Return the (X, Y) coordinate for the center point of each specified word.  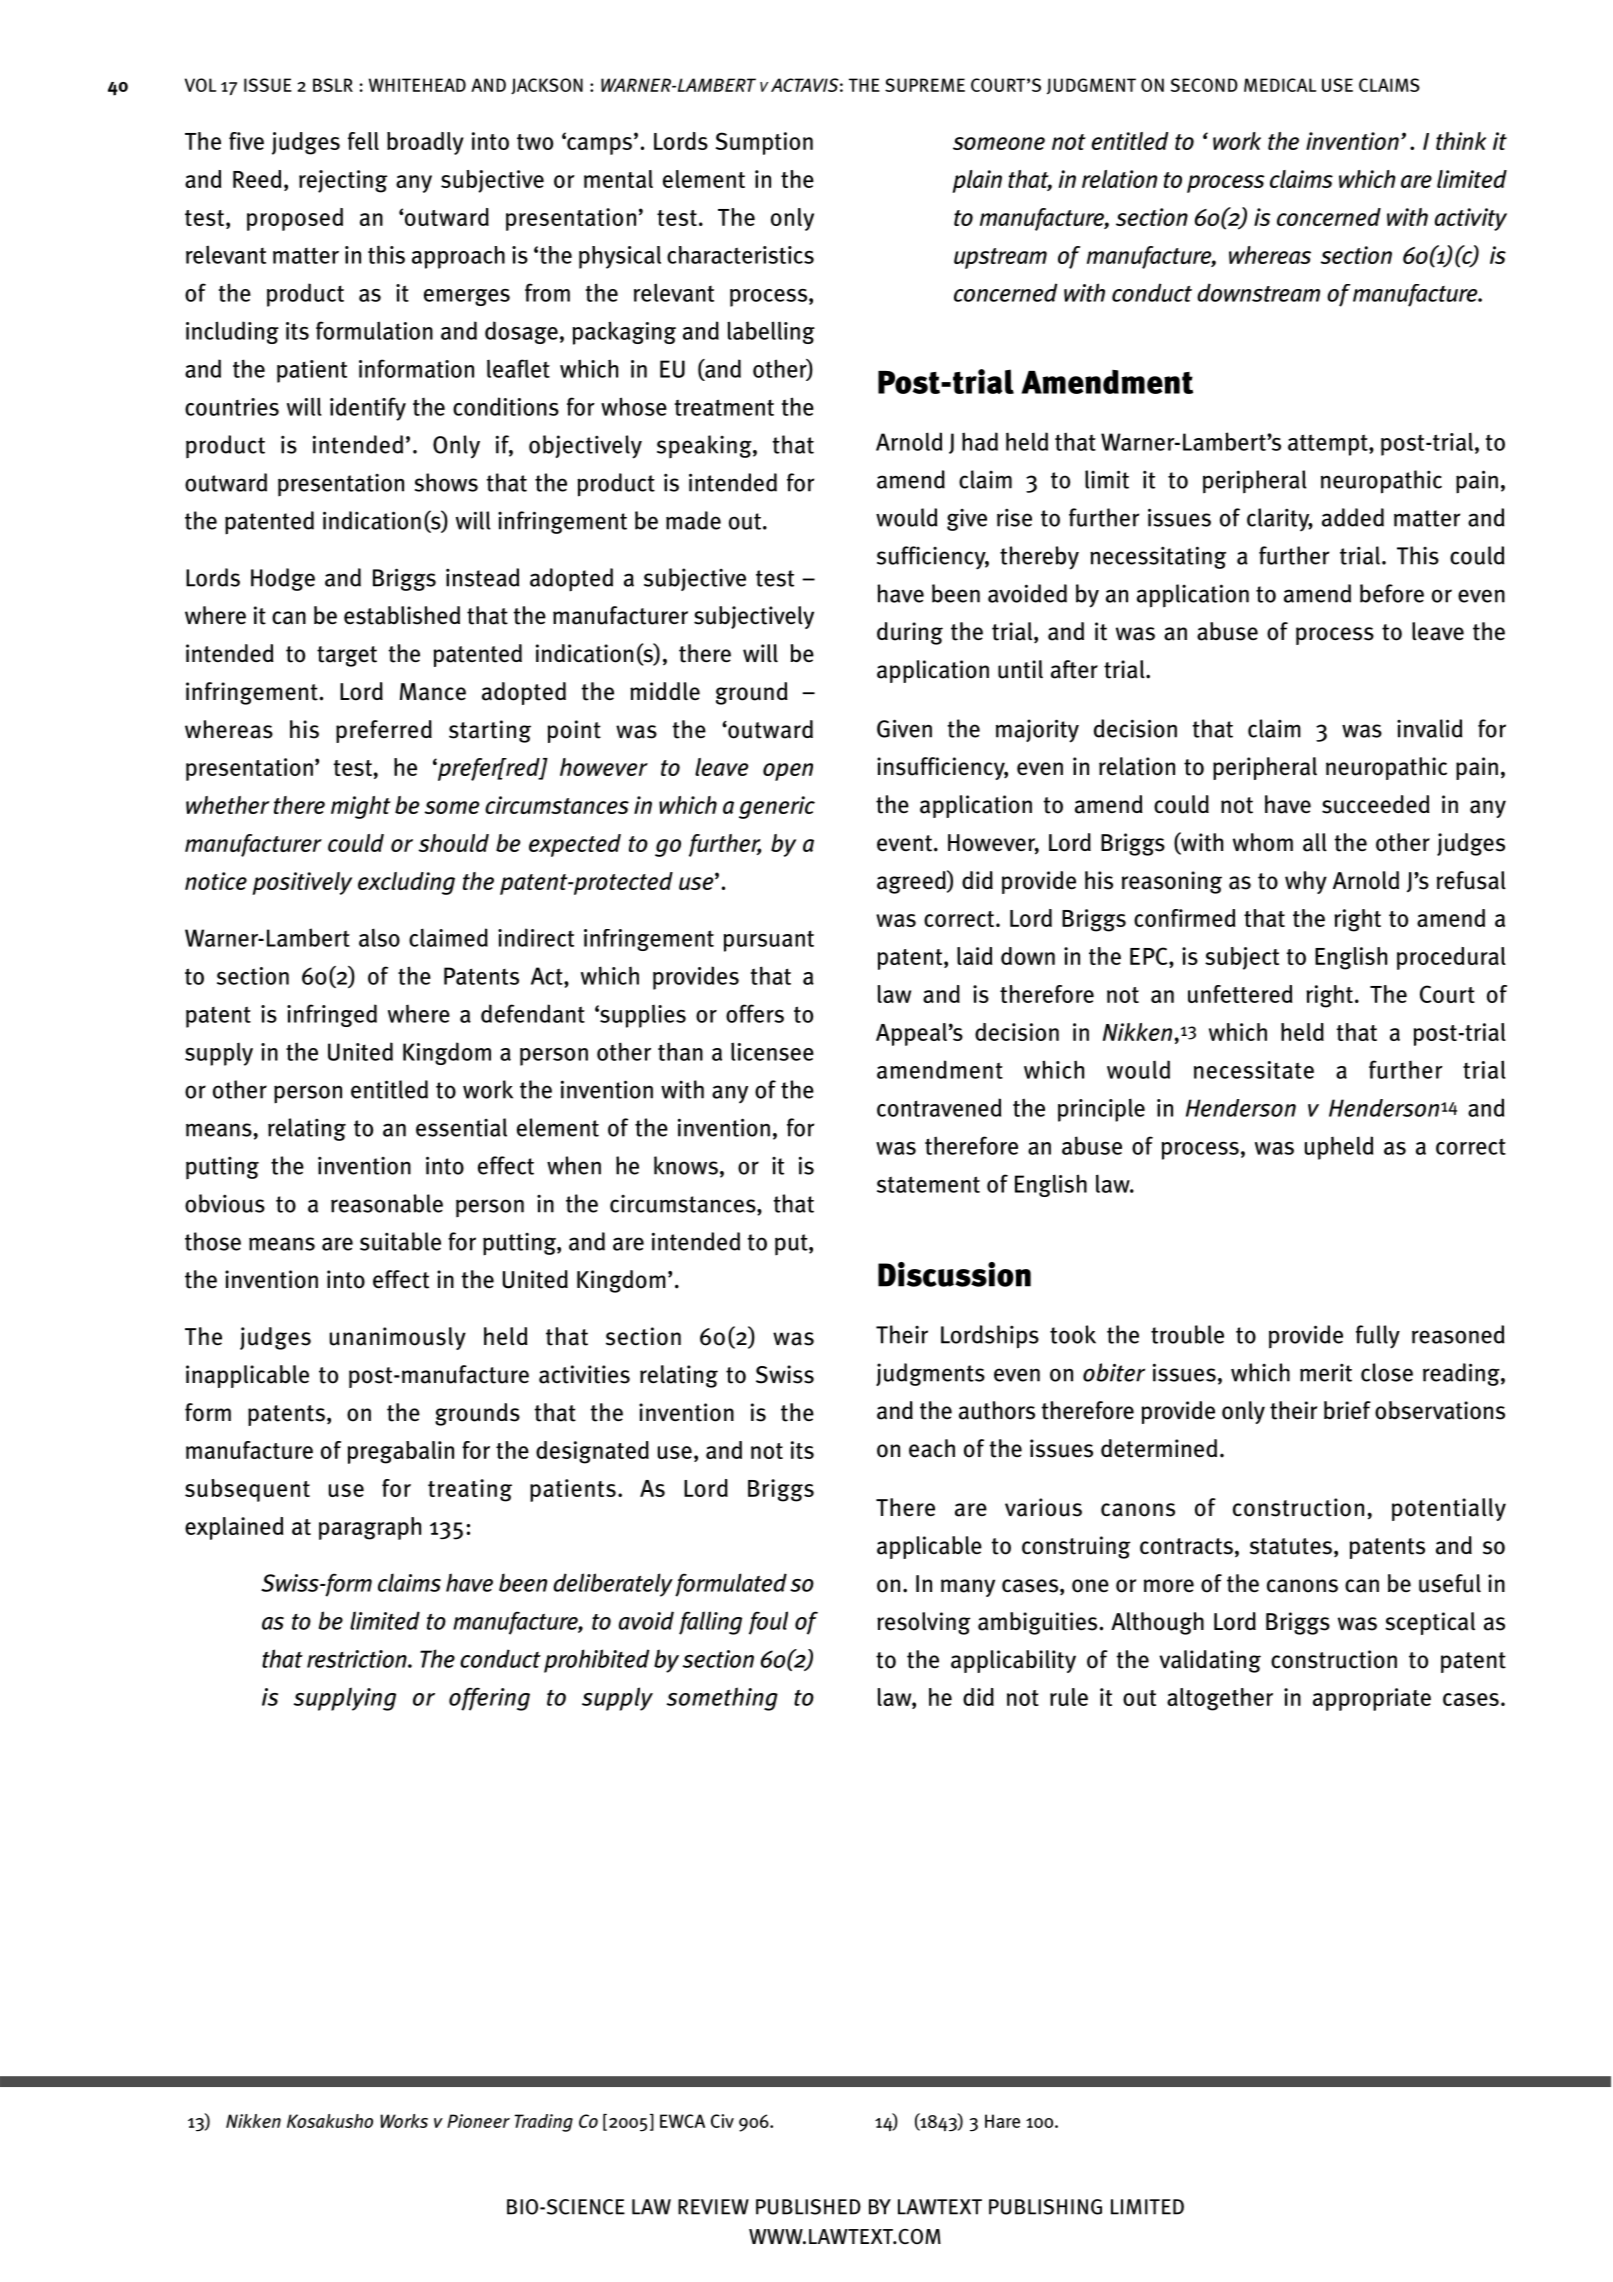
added (1353, 517)
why (1306, 882)
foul (768, 1623)
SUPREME (925, 85)
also (379, 937)
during (910, 633)
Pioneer (478, 2121)
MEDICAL (1280, 85)
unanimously (398, 1338)
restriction (358, 1659)
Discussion (954, 1274)
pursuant (769, 941)
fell (363, 141)
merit (1326, 1372)
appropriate (1372, 1699)
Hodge (283, 579)
